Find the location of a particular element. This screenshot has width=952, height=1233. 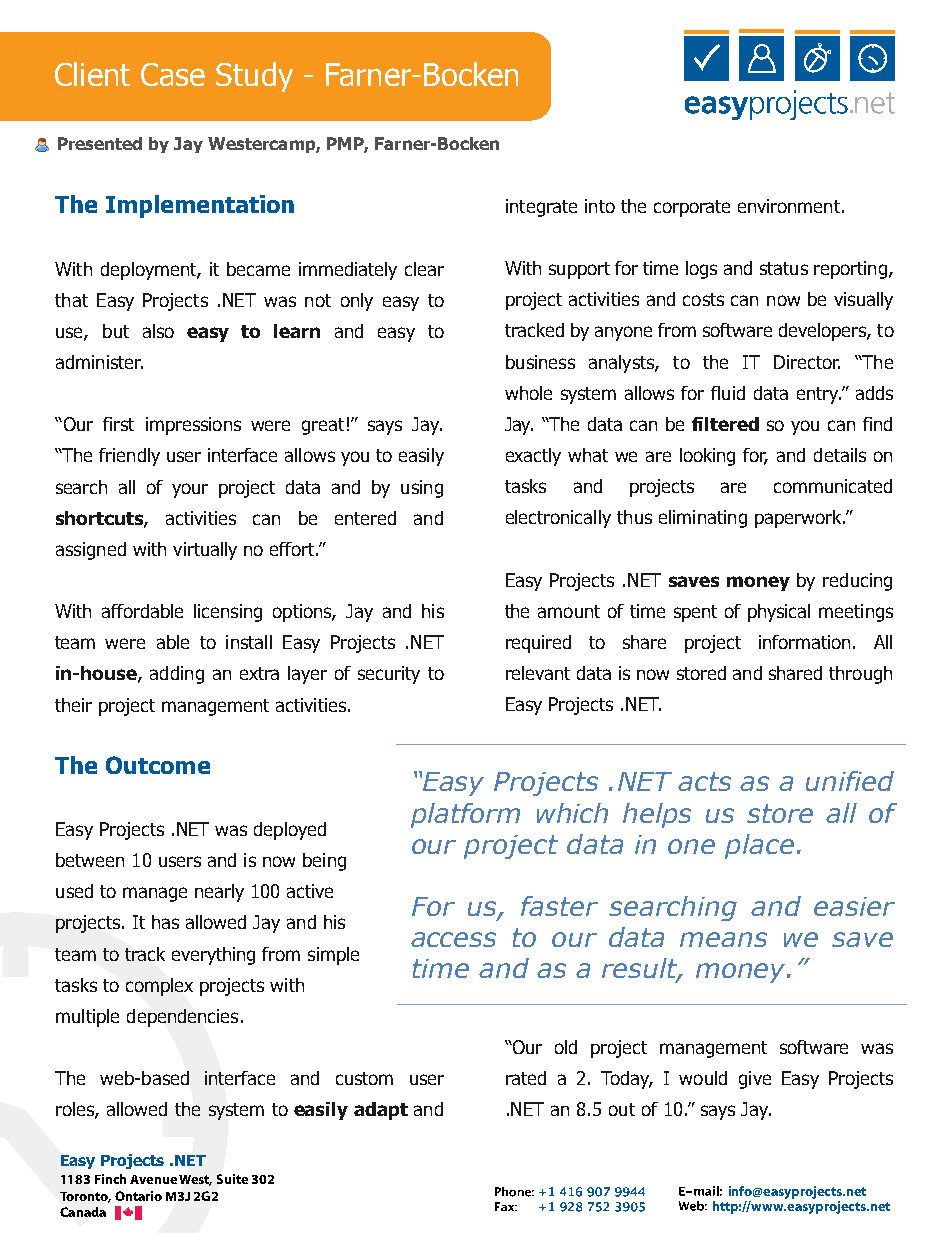

exactly is located at coordinates (533, 457).
